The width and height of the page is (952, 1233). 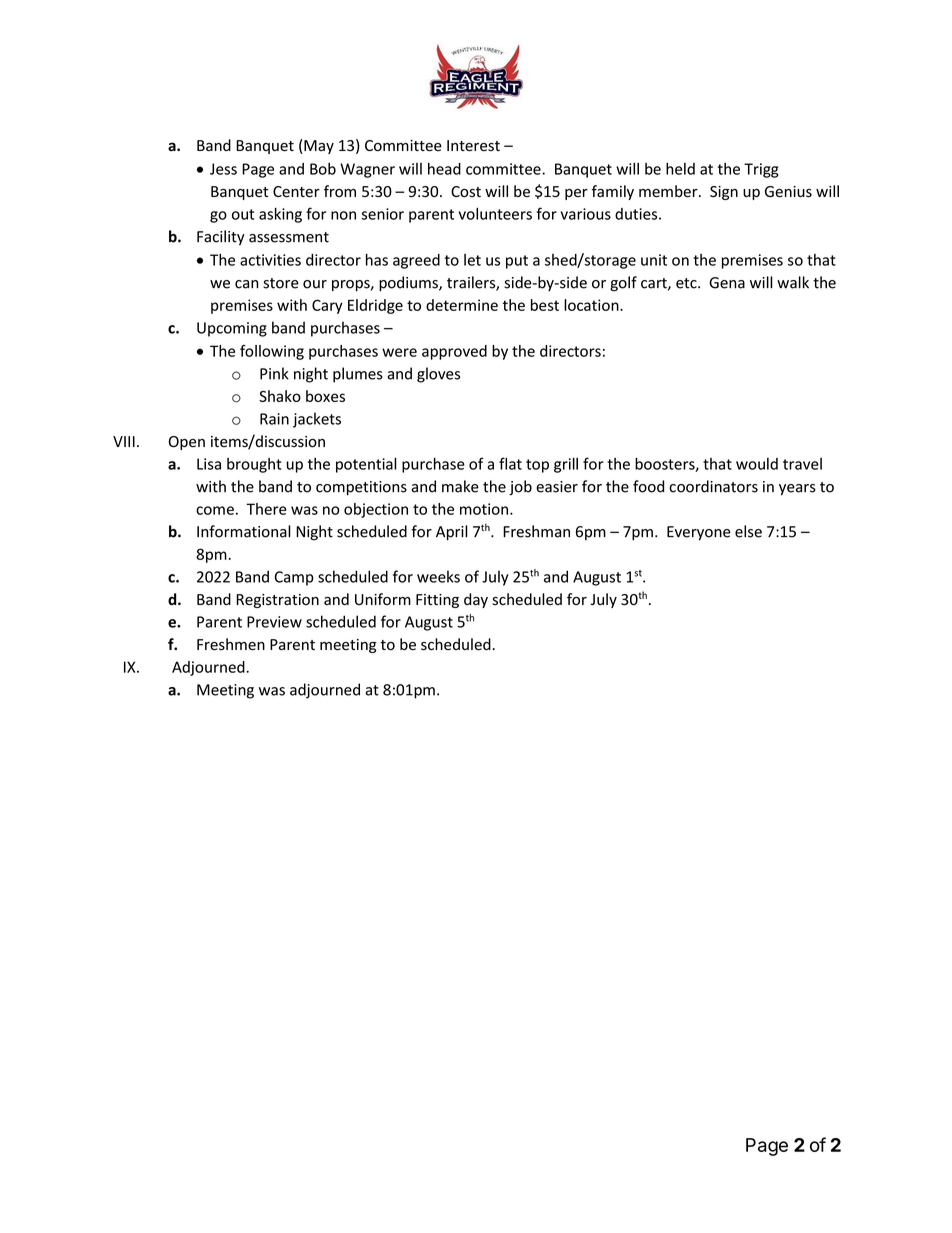 What do you see at coordinates (476, 600) in the page?
I see `day` at bounding box center [476, 600].
